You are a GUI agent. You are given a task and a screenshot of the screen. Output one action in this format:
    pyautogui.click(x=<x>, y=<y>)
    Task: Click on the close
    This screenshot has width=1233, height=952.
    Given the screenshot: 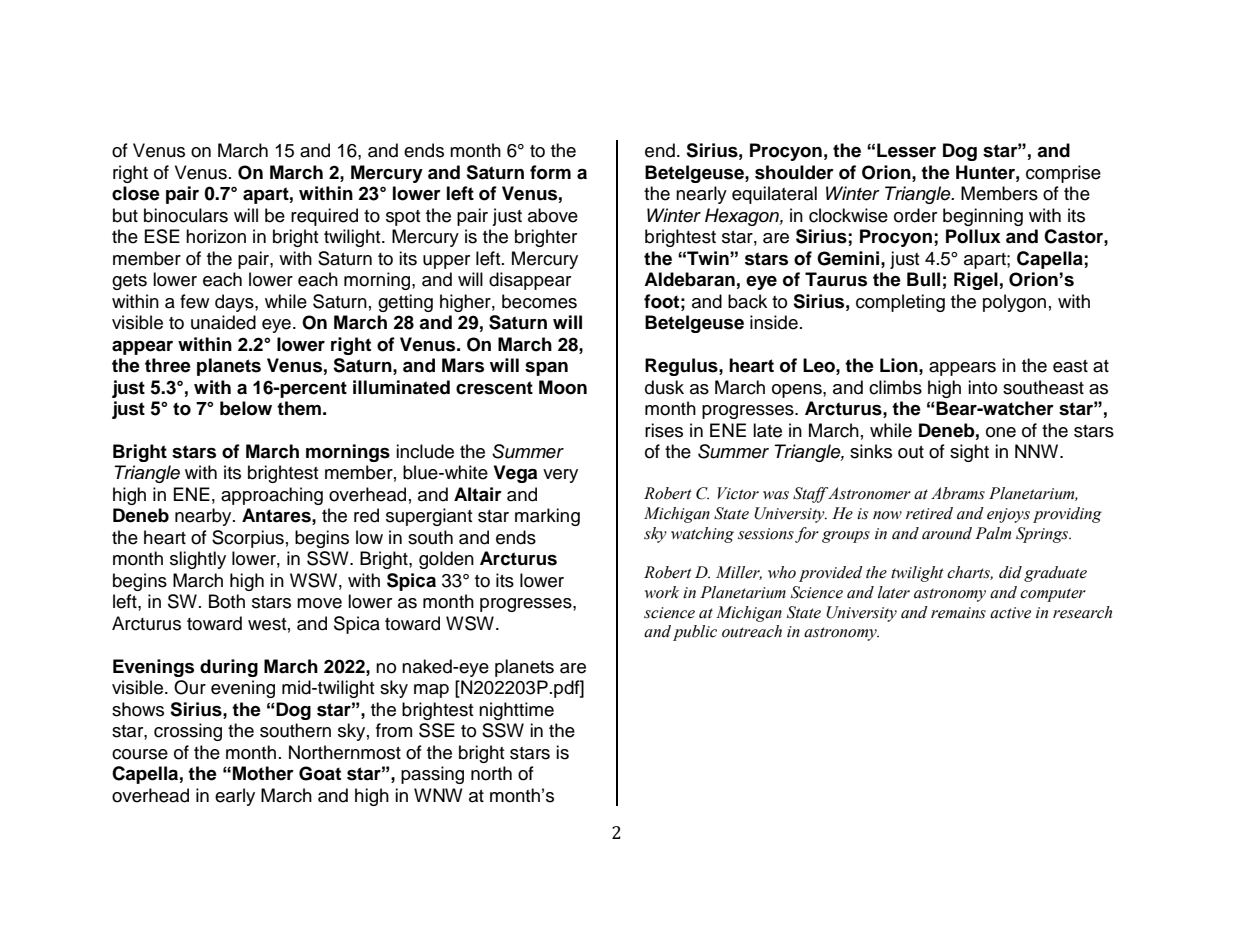 What is the action you would take?
    pyautogui.click(x=136, y=193)
